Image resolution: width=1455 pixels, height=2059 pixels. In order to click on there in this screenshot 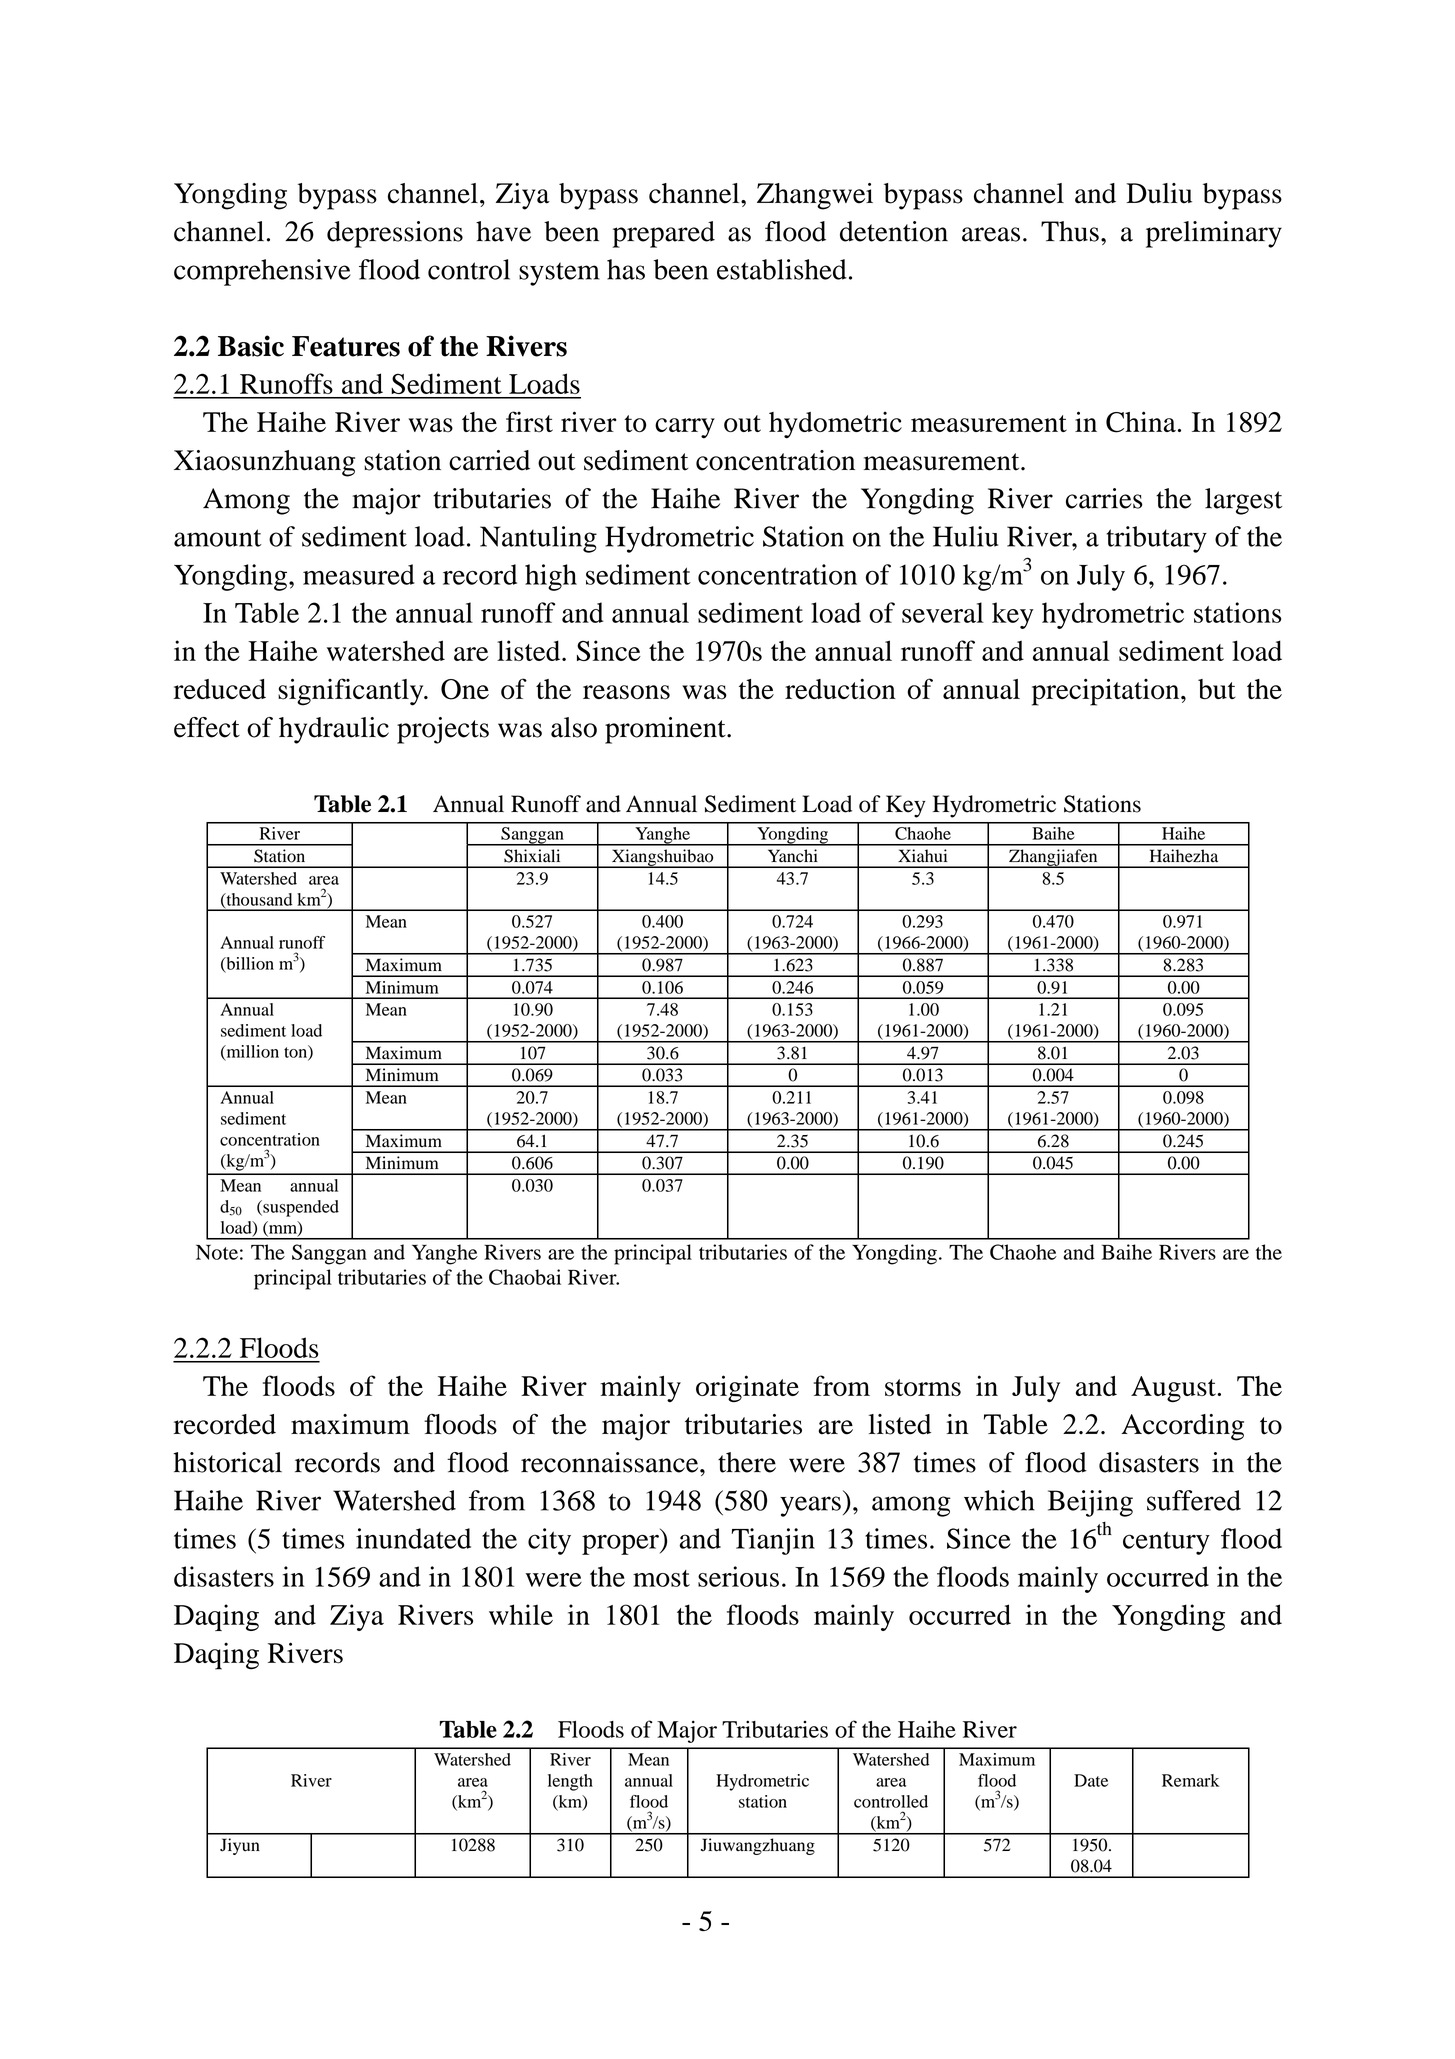, I will do `click(747, 1462)`.
